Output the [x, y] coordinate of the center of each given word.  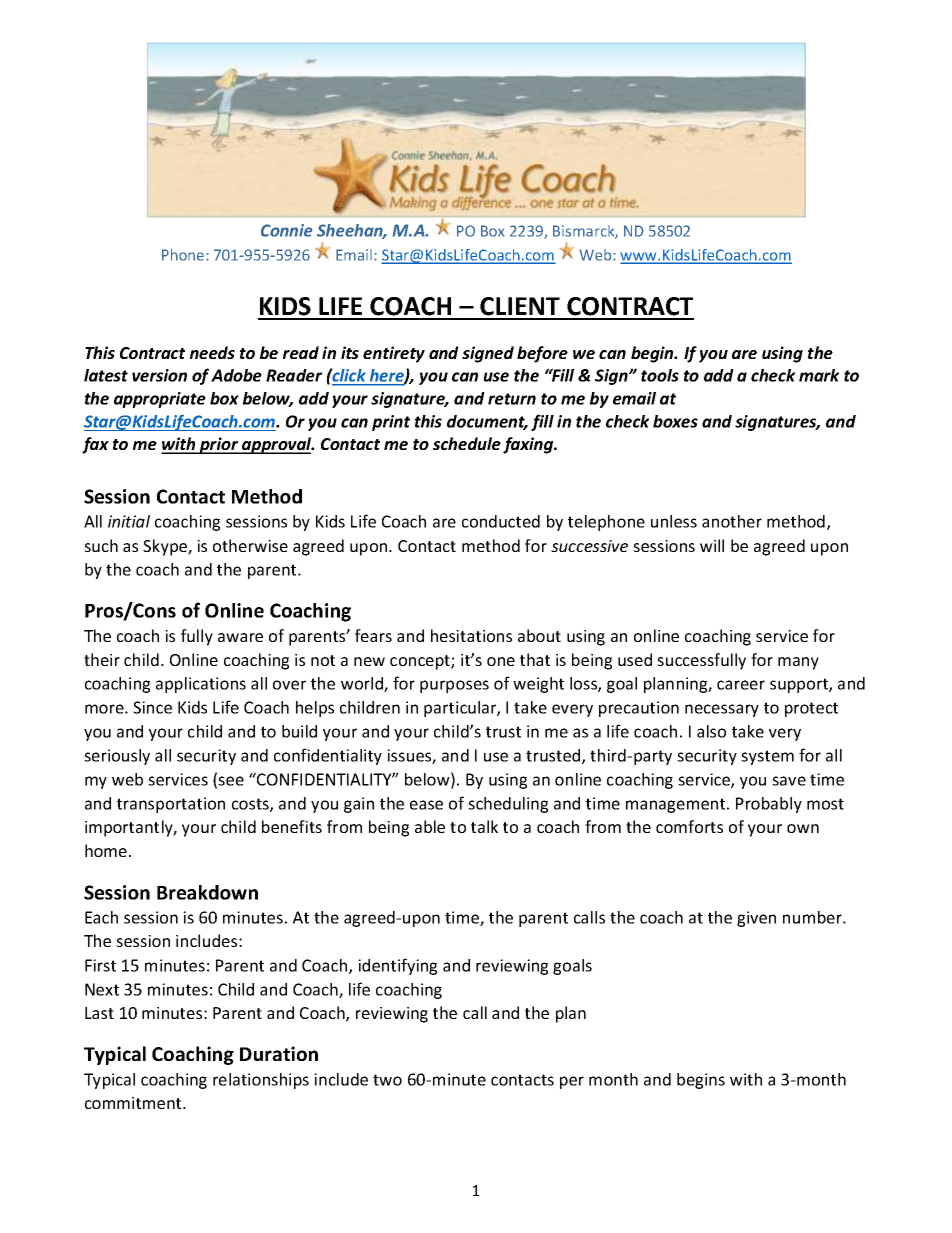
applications [201, 685]
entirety [394, 354]
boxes [675, 421]
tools [660, 375]
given [756, 919]
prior [219, 445]
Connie [286, 230]
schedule [467, 443]
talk [484, 826]
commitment [134, 1103]
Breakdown [207, 892]
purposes [454, 686]
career [741, 685]
